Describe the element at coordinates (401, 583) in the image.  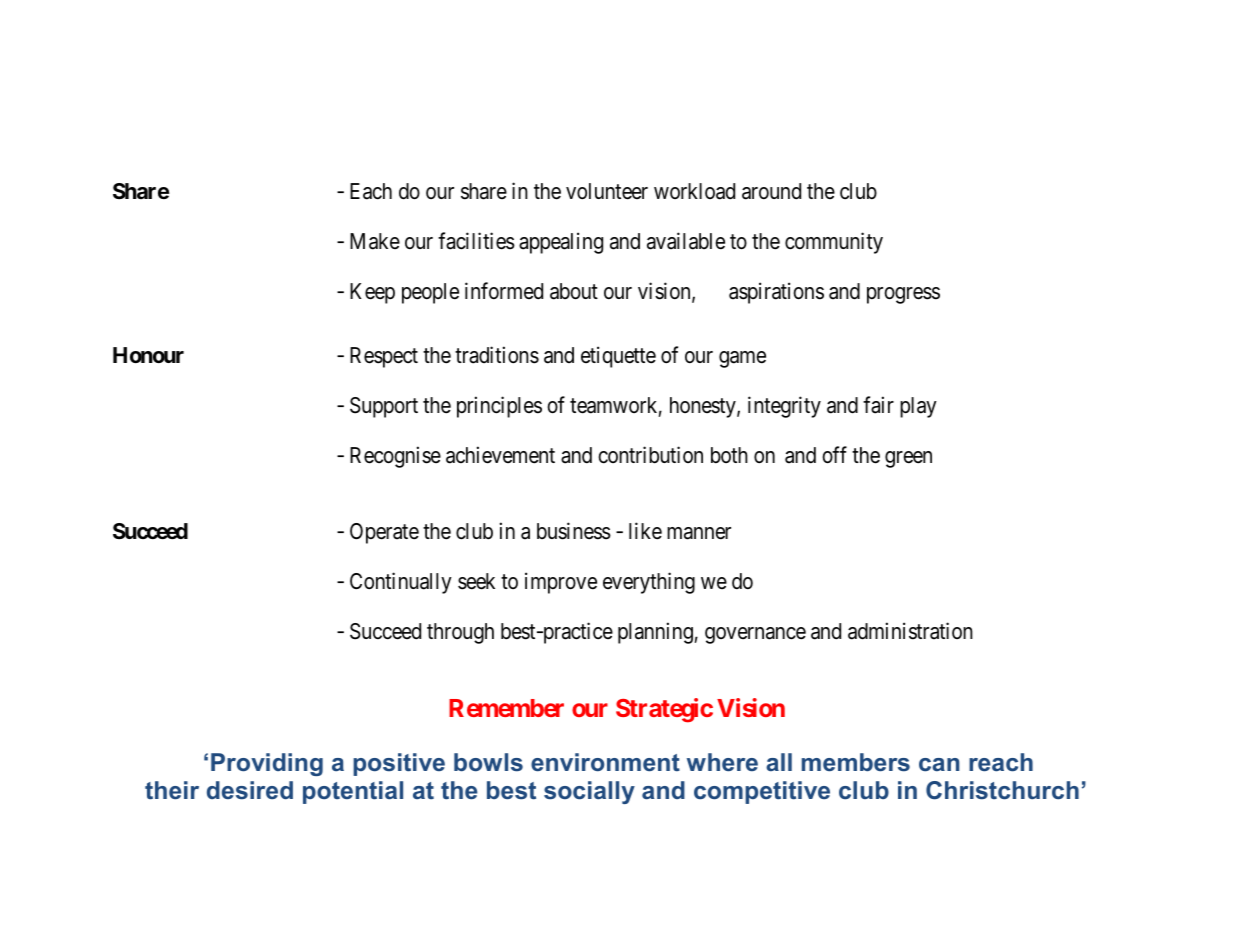
I see `Continually` at that location.
